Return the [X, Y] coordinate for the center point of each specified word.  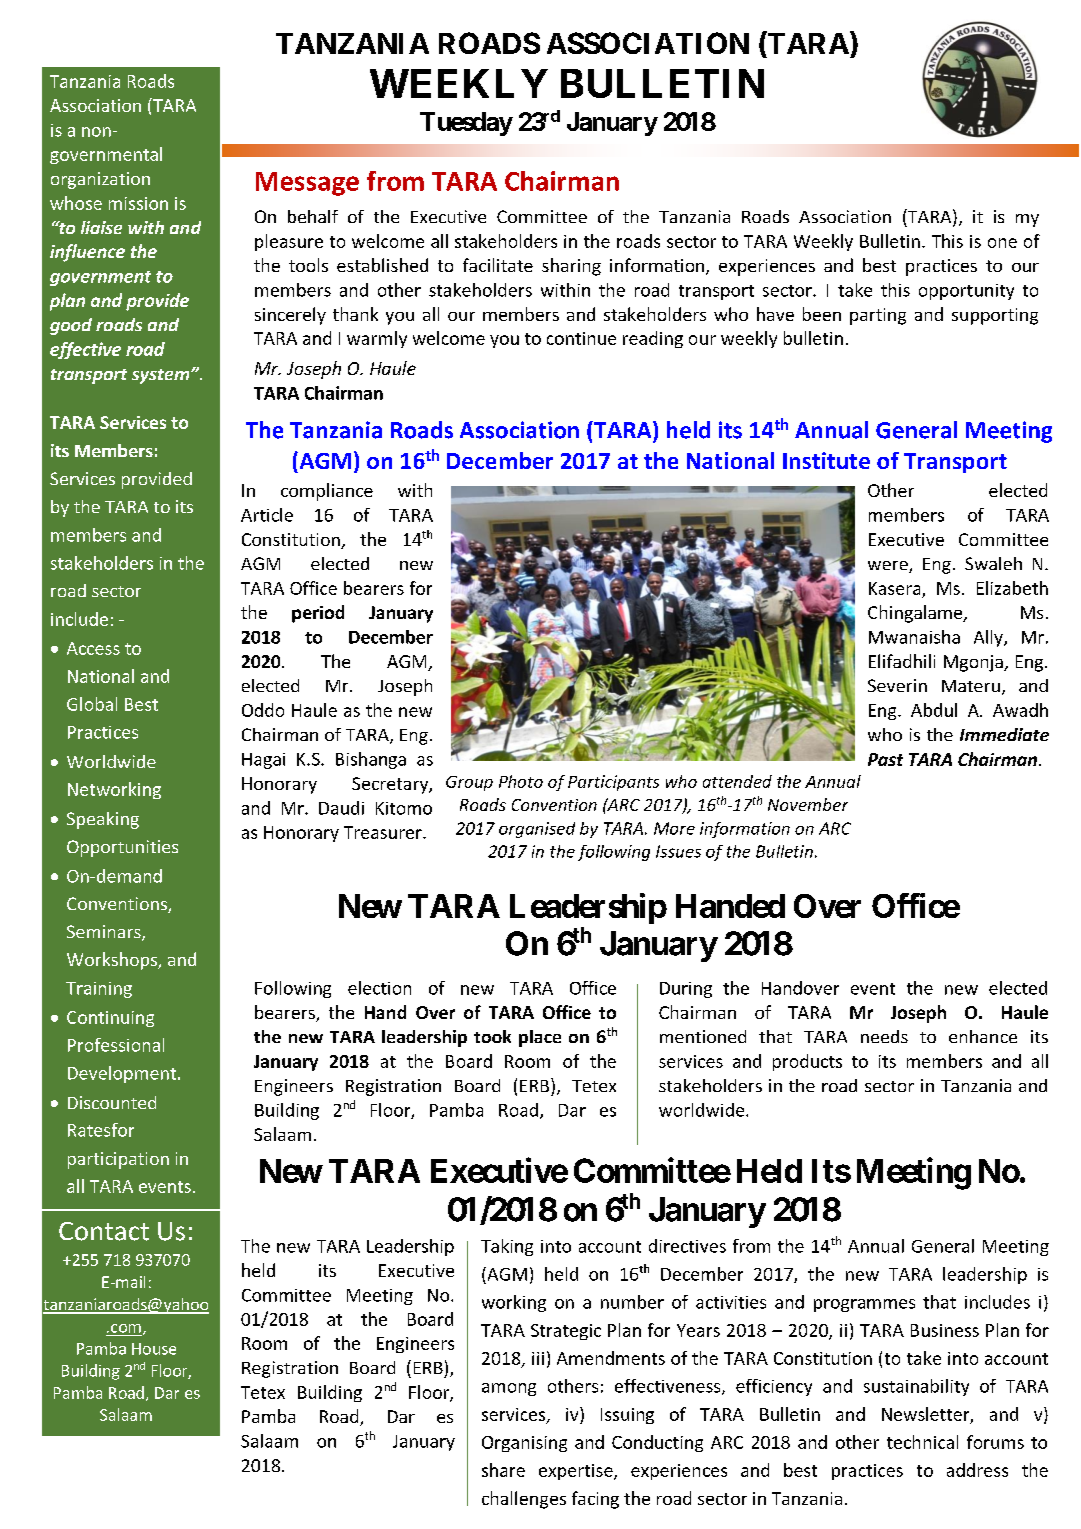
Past [885, 759]
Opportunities [122, 848]
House [154, 1349]
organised [537, 830]
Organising [524, 1444]
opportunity [966, 292]
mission [138, 203]
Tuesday [466, 124]
